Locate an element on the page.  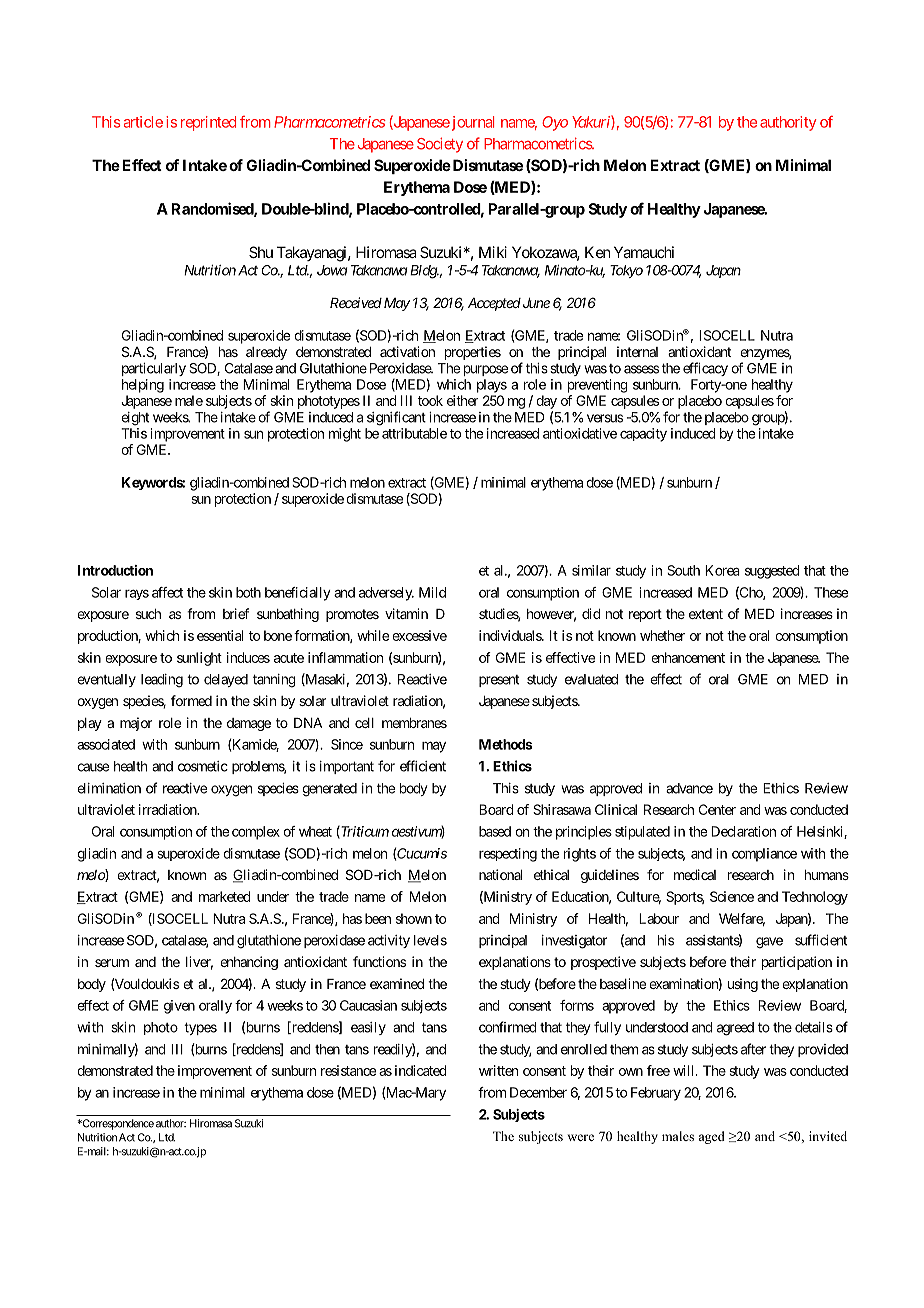
Yamauchi is located at coordinates (644, 252).
